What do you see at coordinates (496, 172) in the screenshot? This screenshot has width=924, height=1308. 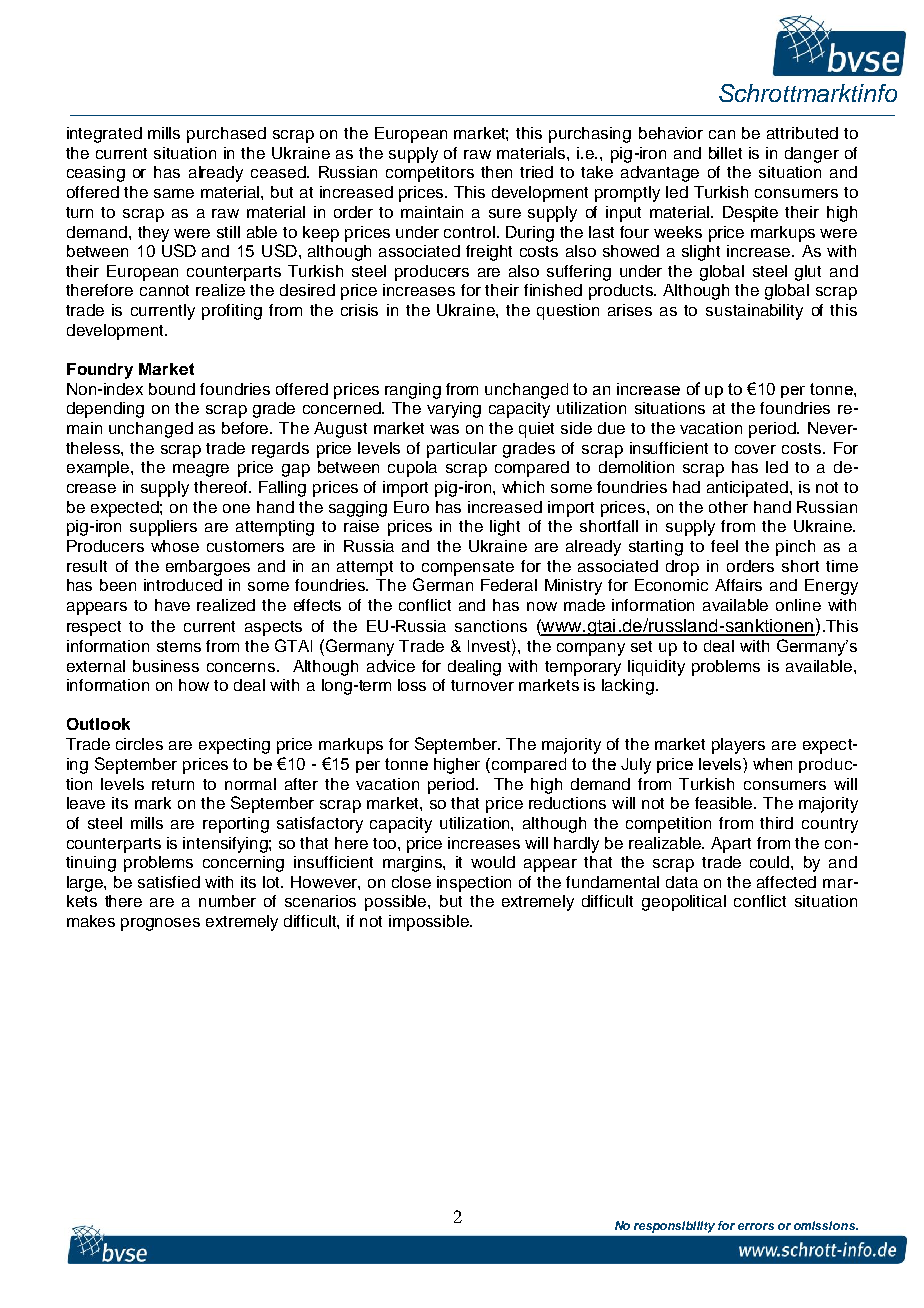 I see `then` at bounding box center [496, 172].
